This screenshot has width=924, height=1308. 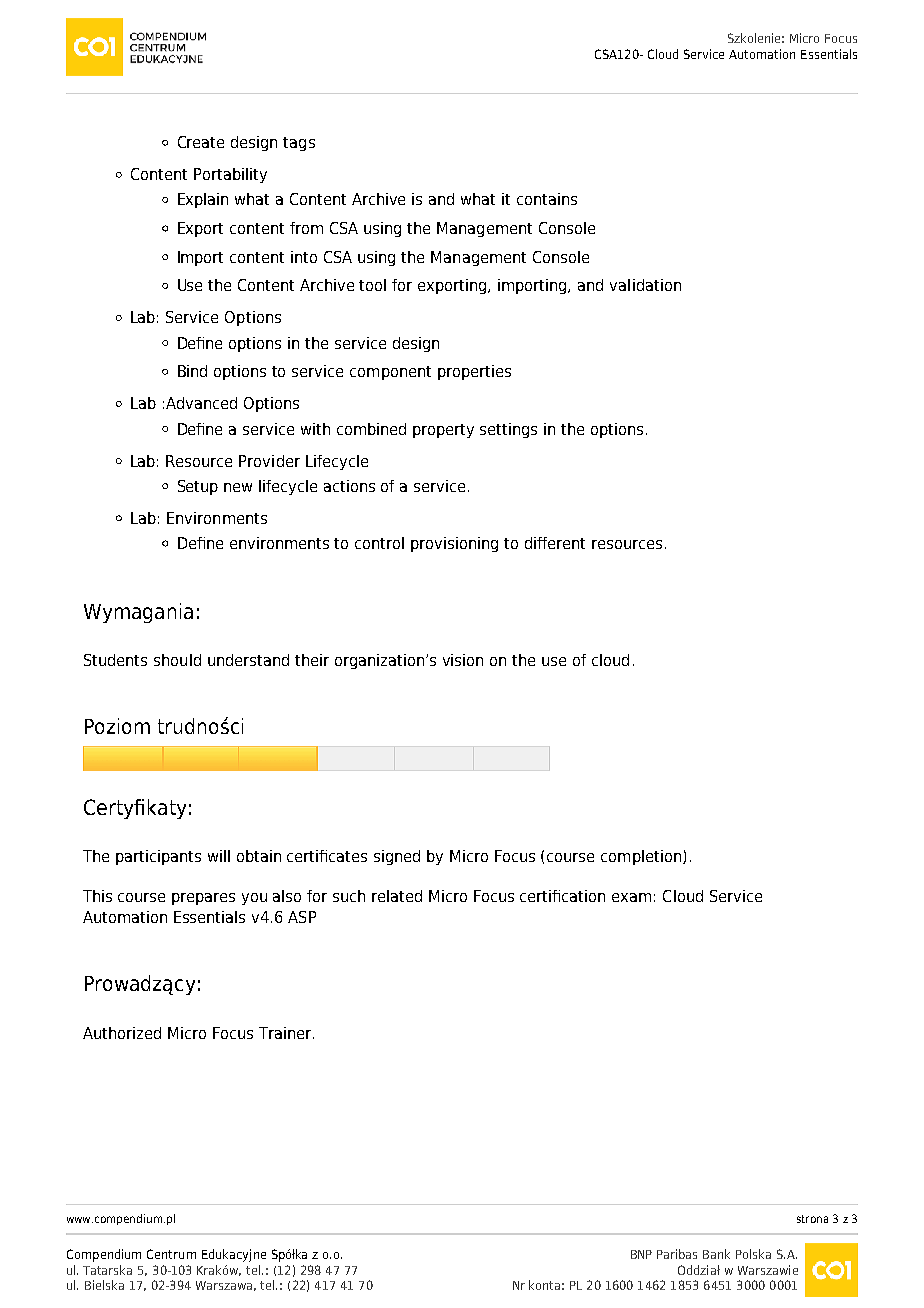 What do you see at coordinates (171, 1254) in the screenshot?
I see `Centrum` at bounding box center [171, 1254].
